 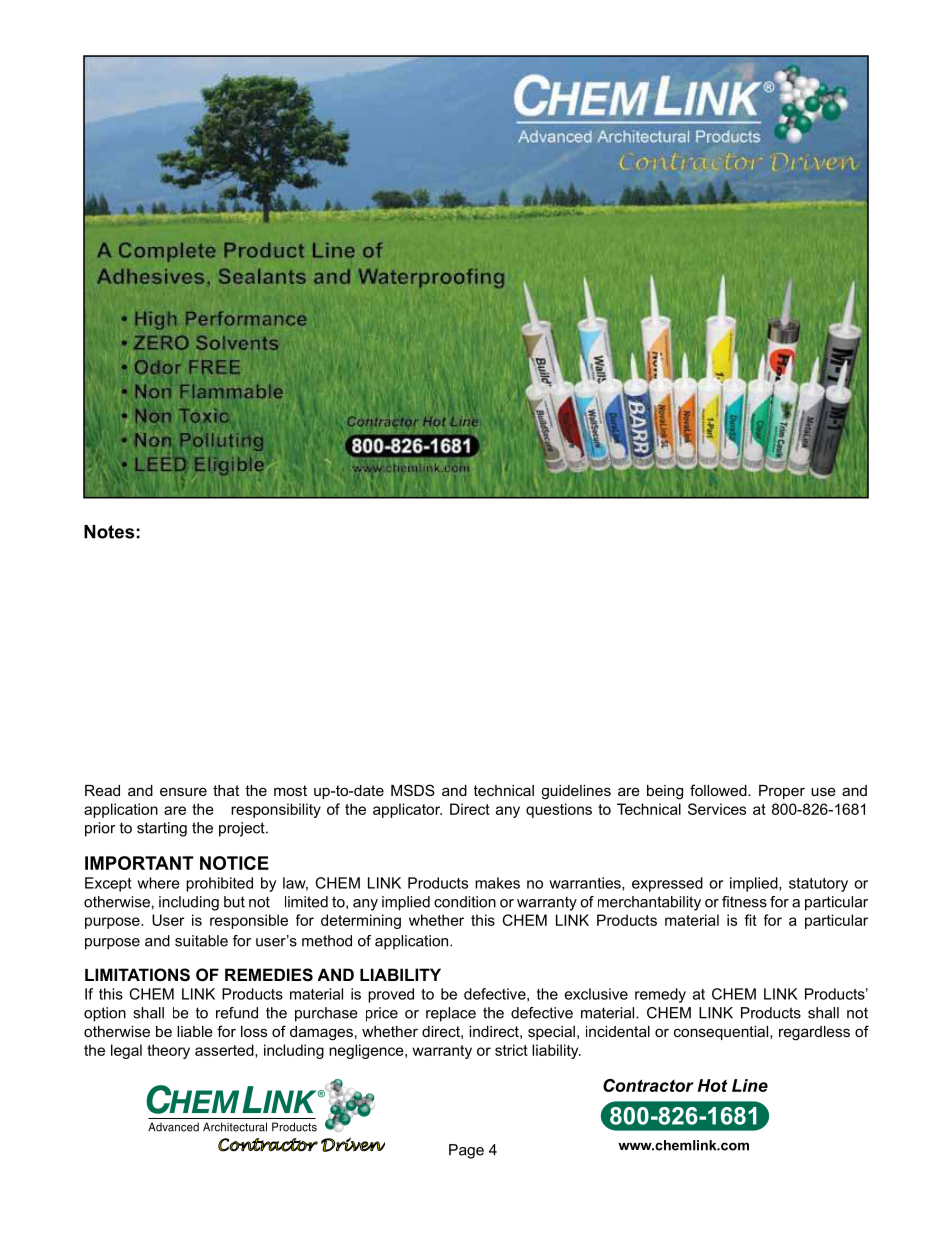 What do you see at coordinates (109, 532) in the screenshot?
I see `Notes` at bounding box center [109, 532].
